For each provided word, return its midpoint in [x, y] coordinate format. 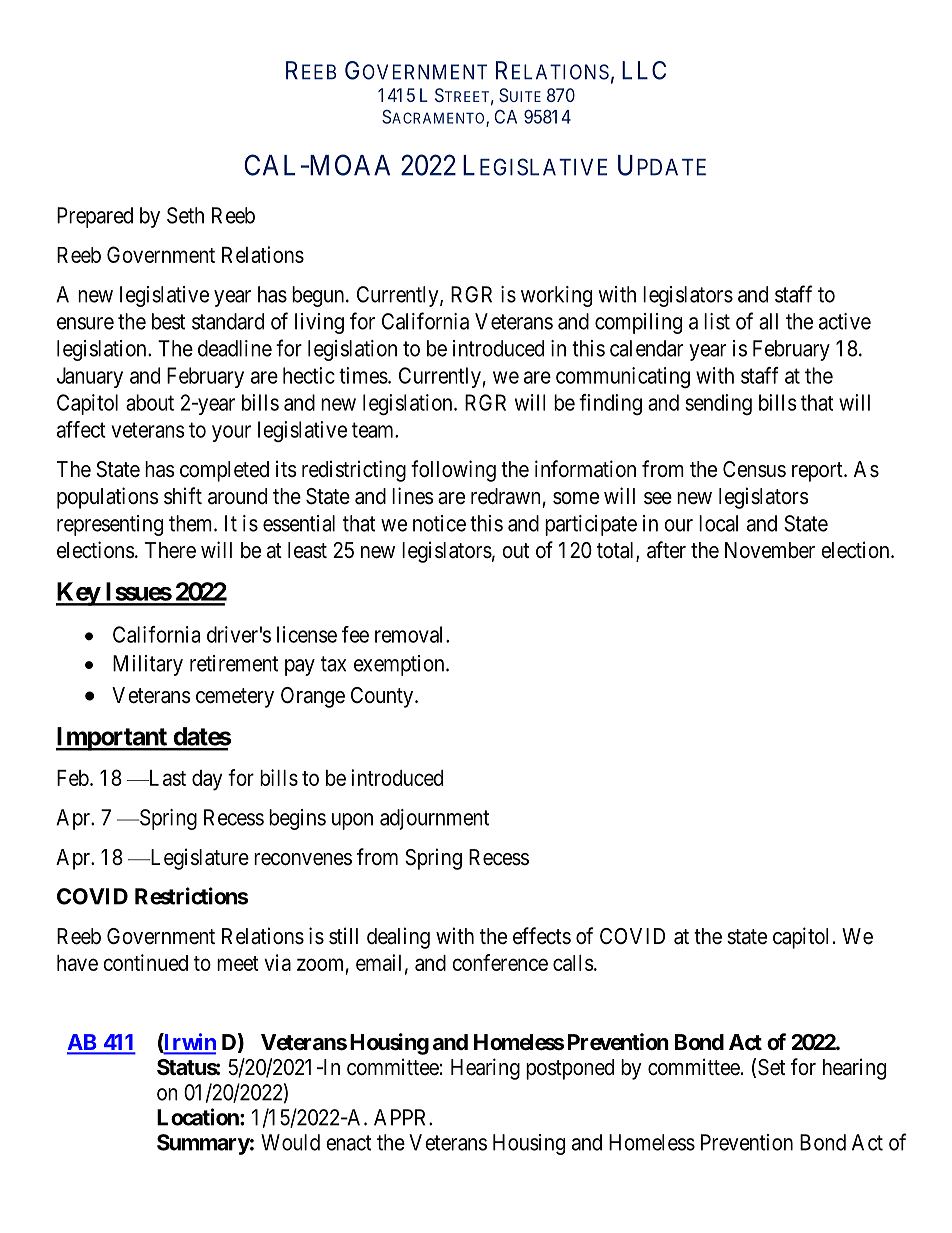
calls [573, 963]
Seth [185, 215]
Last [166, 778]
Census [754, 469]
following [453, 471]
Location [199, 1117]
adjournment [434, 819]
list [717, 321]
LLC [644, 70]
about [150, 402]
